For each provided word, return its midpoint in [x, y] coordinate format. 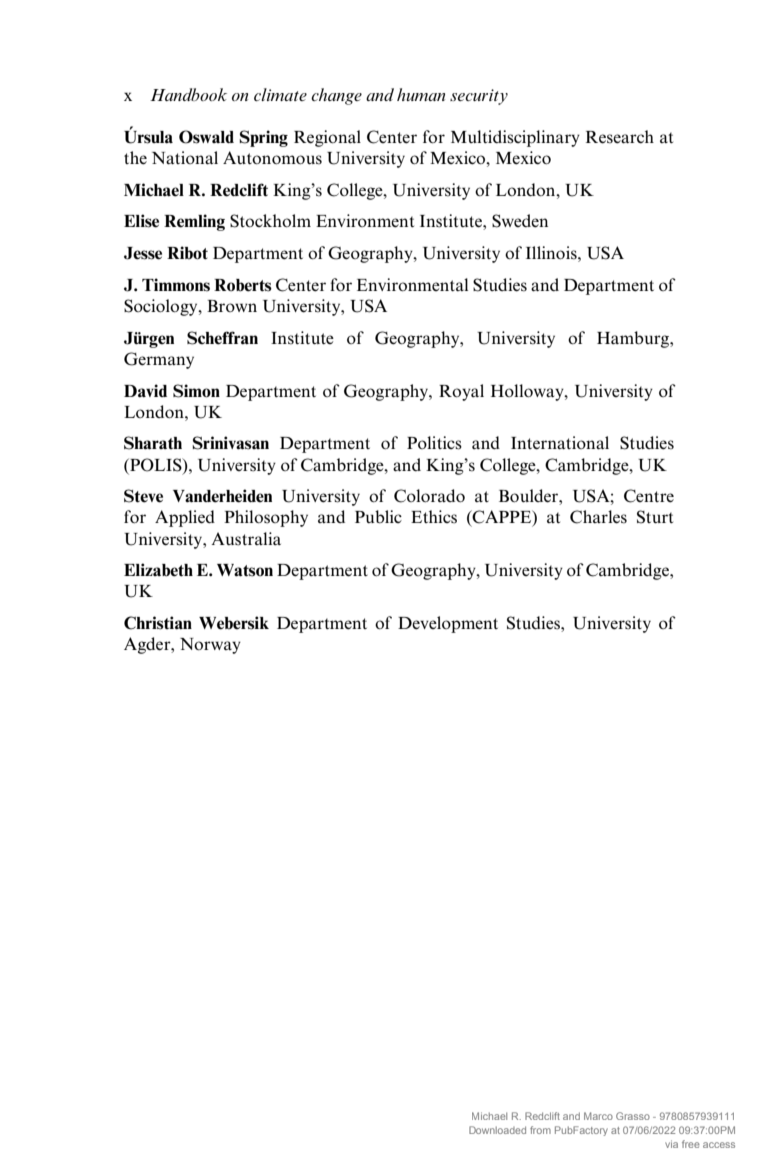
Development [448, 624]
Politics [434, 443]
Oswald [206, 137]
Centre [649, 496]
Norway [210, 646]
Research [620, 137]
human [421, 94]
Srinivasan [230, 443]
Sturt [655, 517]
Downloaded [497, 1130]
